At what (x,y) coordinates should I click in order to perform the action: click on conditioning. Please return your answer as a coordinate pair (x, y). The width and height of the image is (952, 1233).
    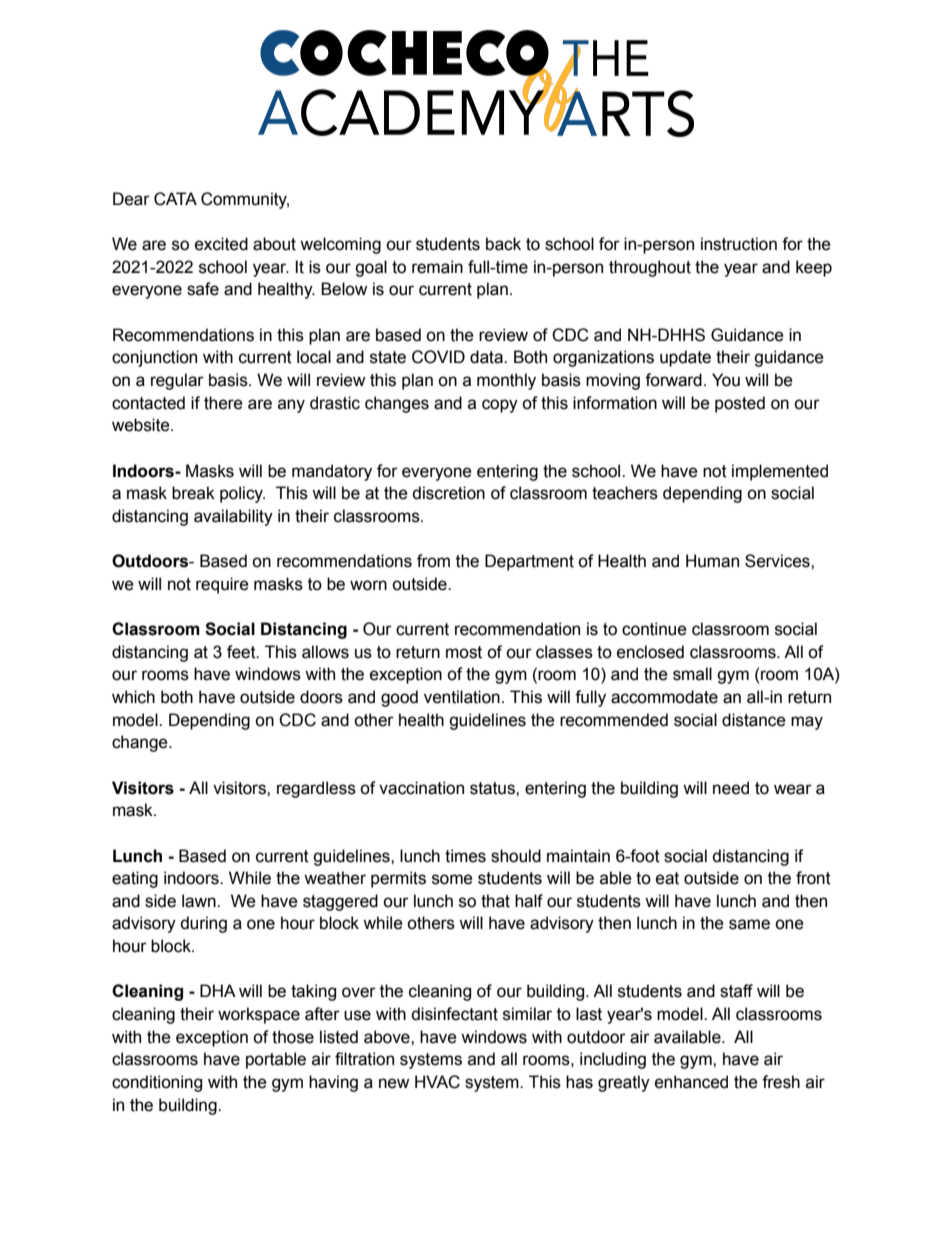
    Looking at the image, I should click on (157, 1083).
